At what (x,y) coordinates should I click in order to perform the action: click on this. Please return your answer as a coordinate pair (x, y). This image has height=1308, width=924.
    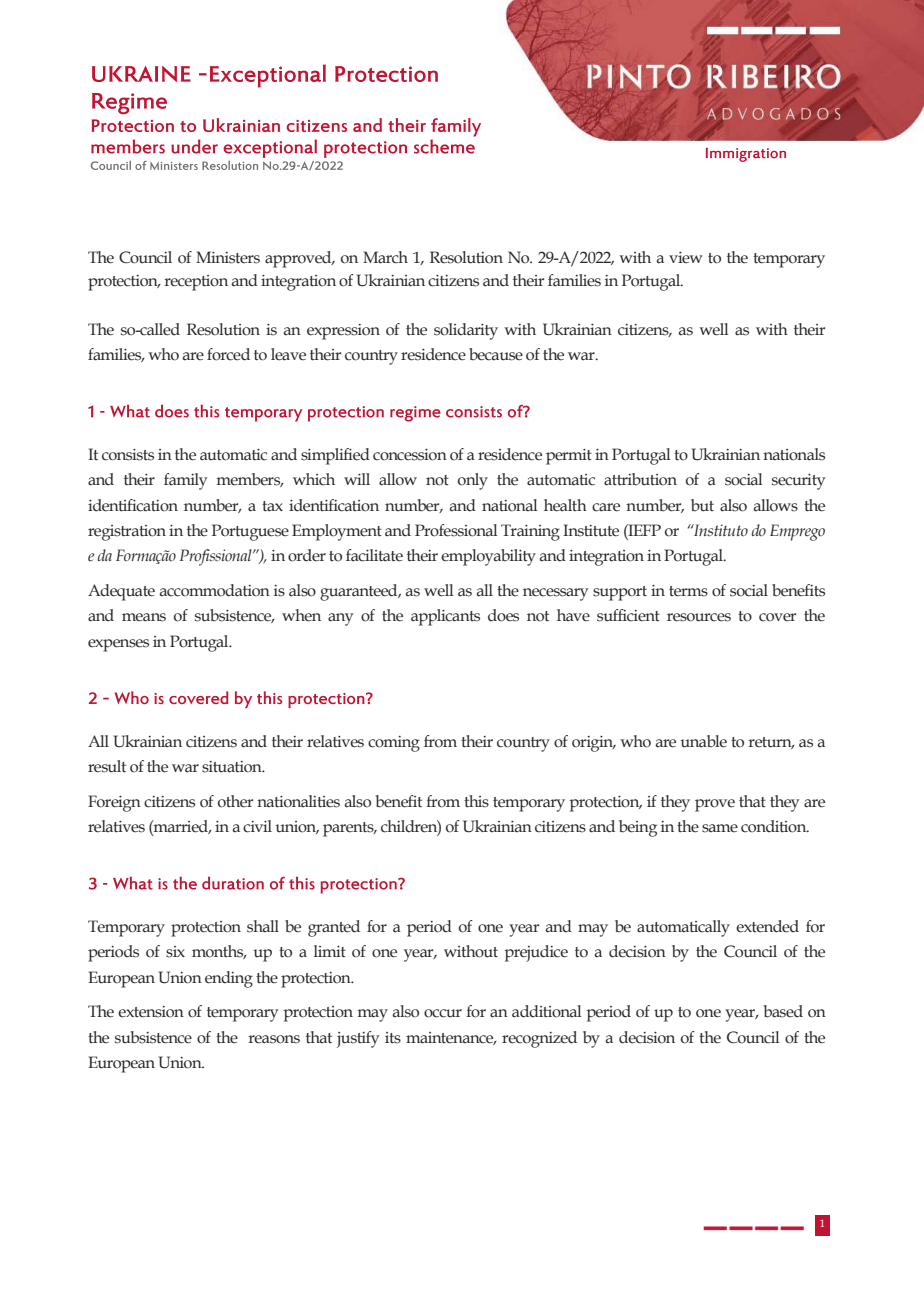
    Looking at the image, I should click on (476, 801).
